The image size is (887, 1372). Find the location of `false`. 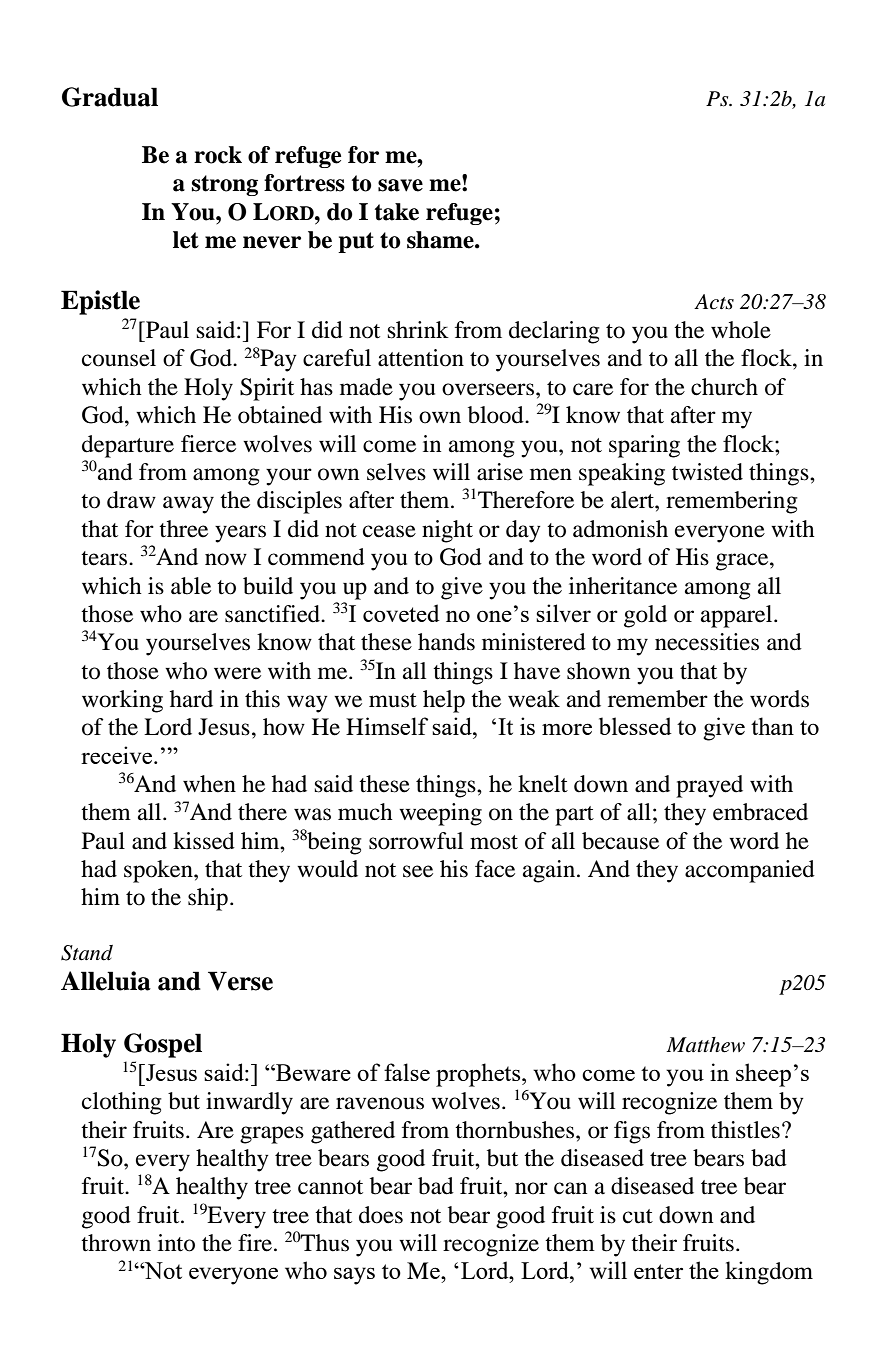

false is located at coordinates (407, 1072).
